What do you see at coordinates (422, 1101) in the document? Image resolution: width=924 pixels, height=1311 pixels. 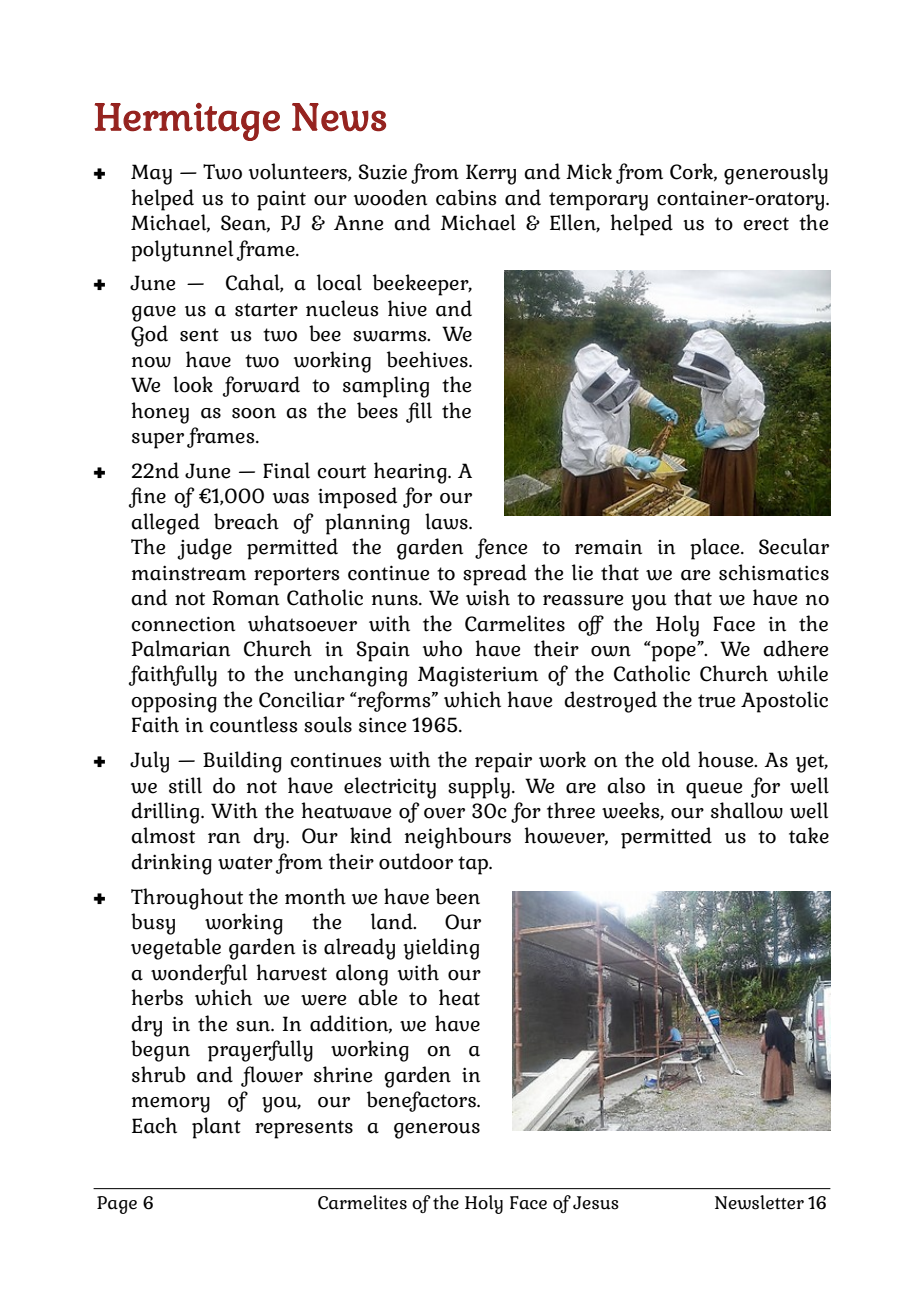 I see `benefactors` at bounding box center [422, 1101].
